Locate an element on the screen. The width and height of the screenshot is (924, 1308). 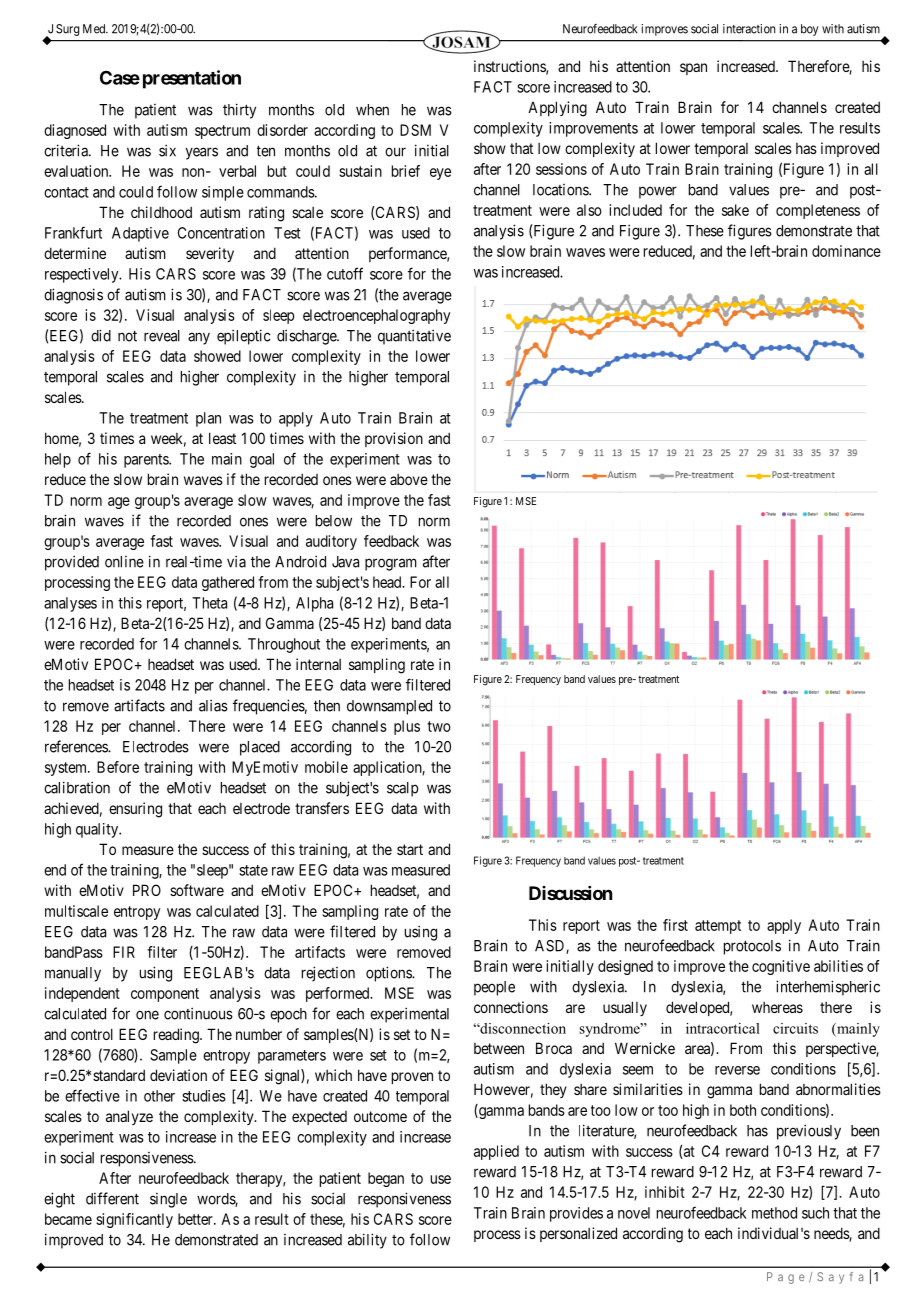
provision is located at coordinates (394, 439).
